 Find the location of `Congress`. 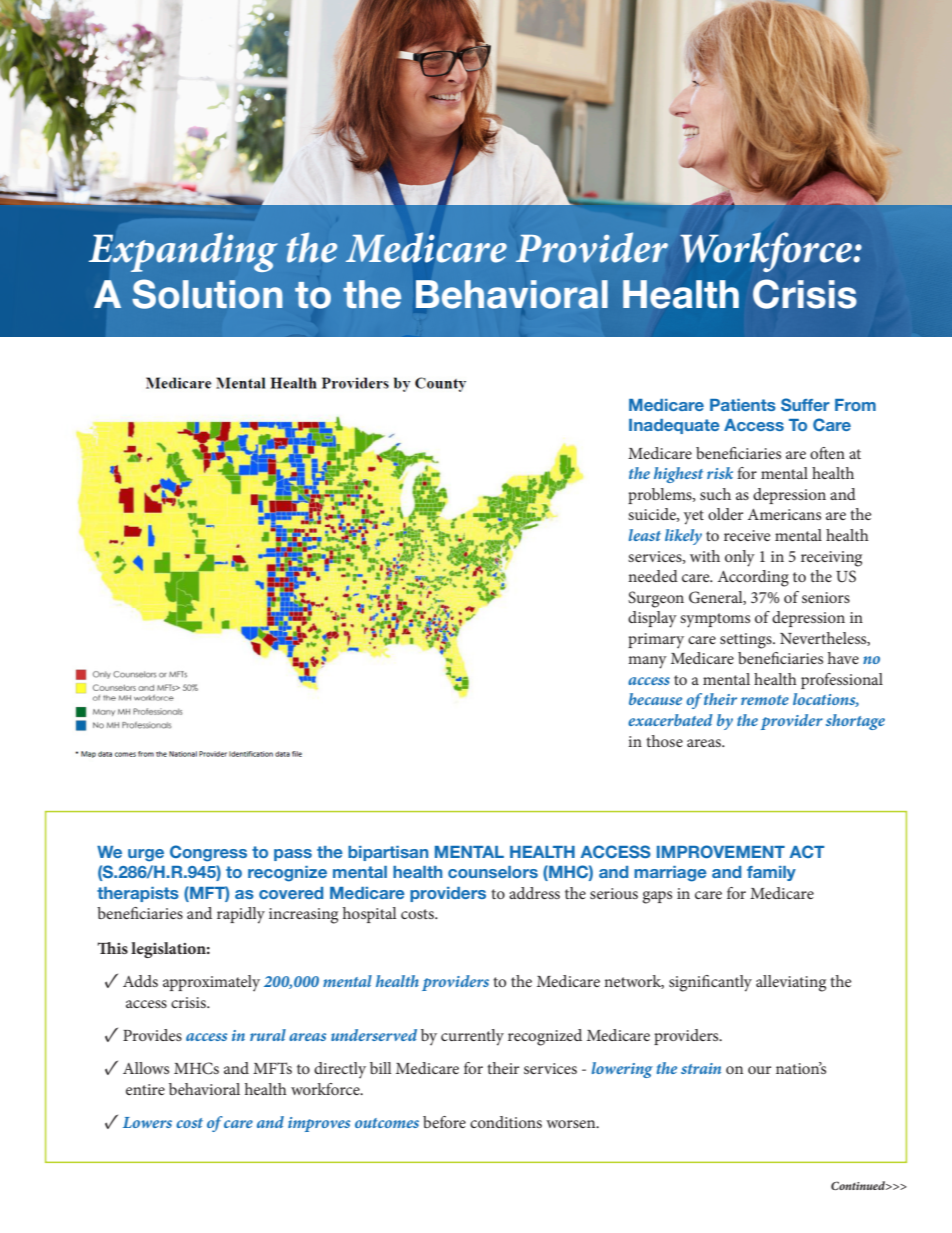

Congress is located at coordinates (208, 853).
